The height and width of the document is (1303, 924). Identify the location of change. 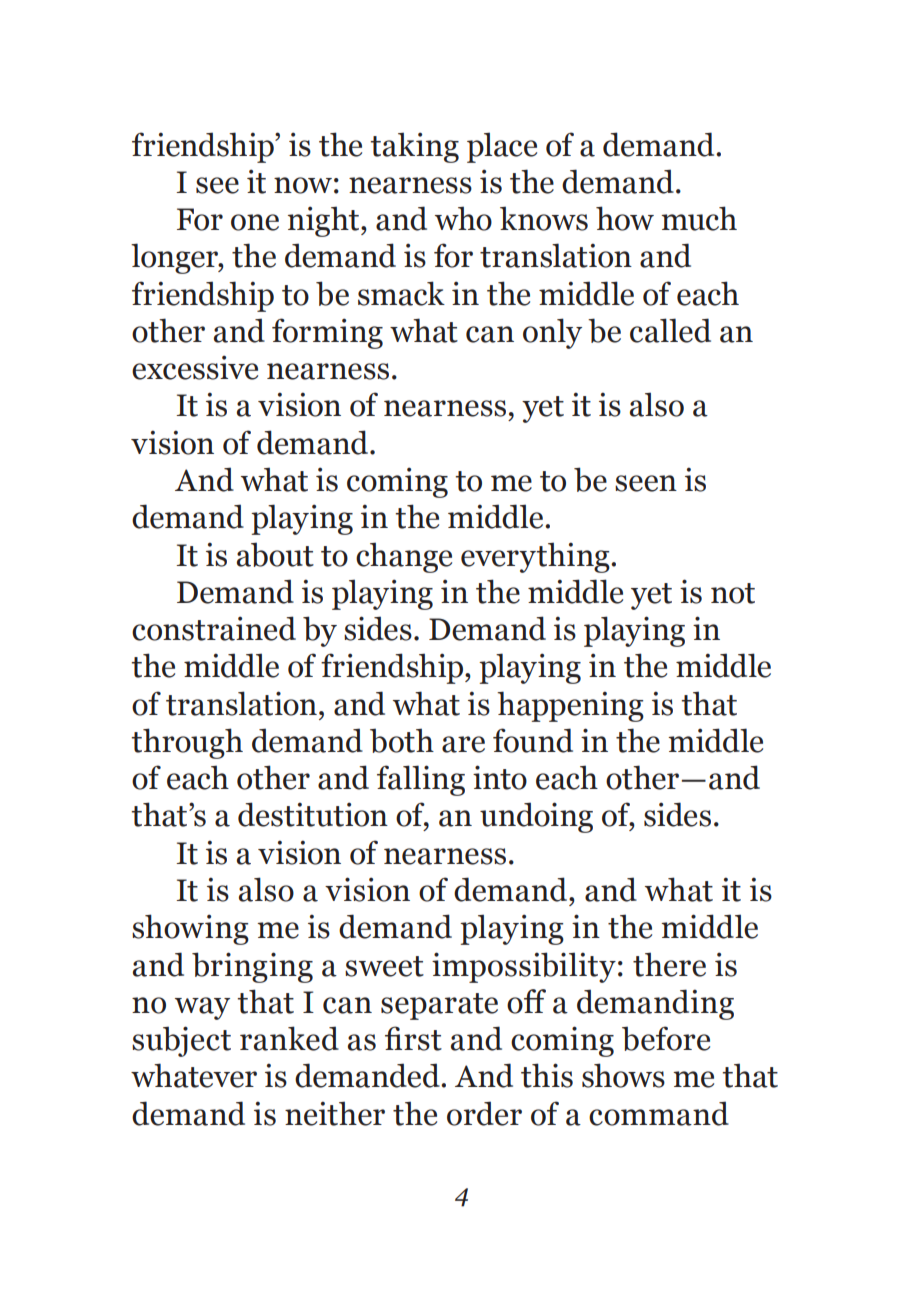
(404, 557).
